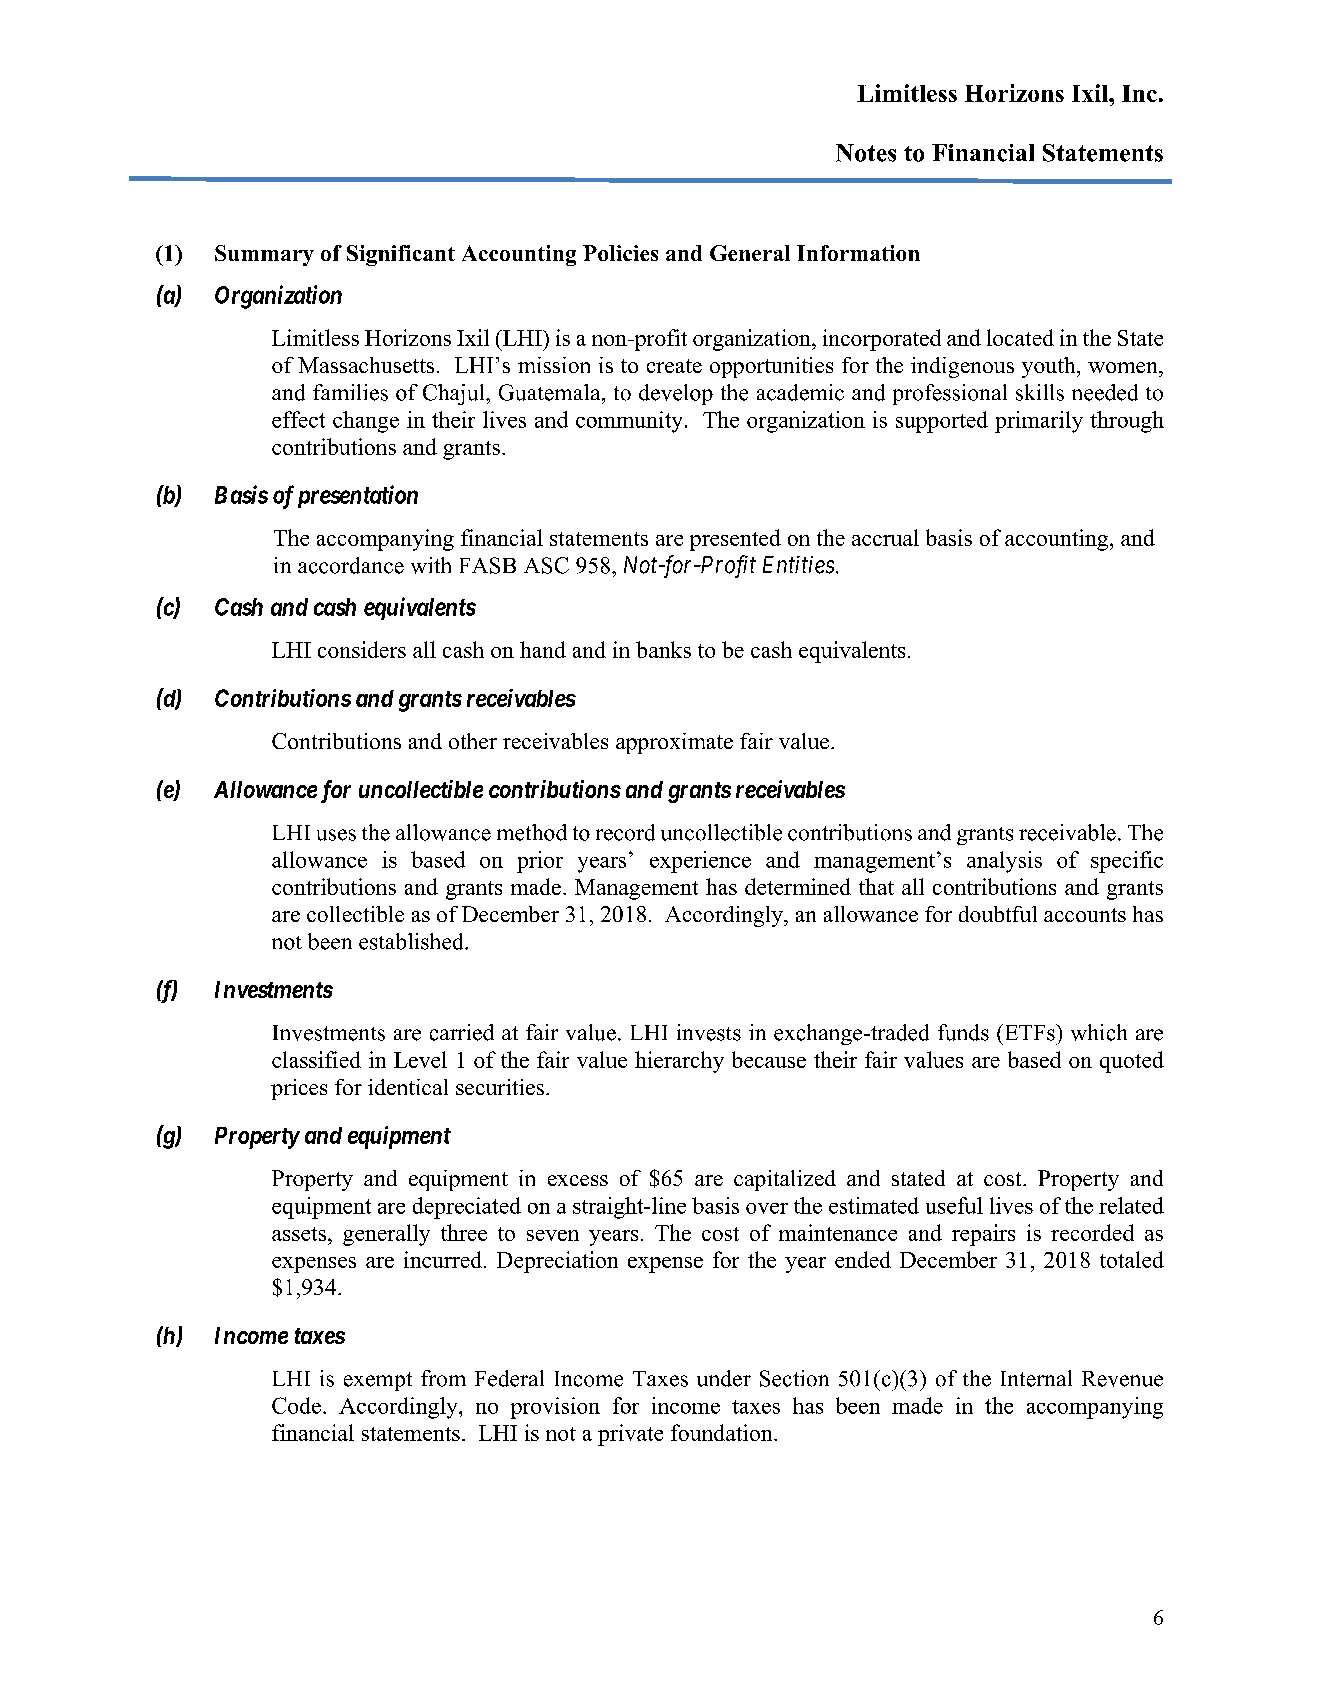 This screenshot has width=1319, height=1707. Describe the element at coordinates (963, 1032) in the screenshot. I see `funds` at that location.
